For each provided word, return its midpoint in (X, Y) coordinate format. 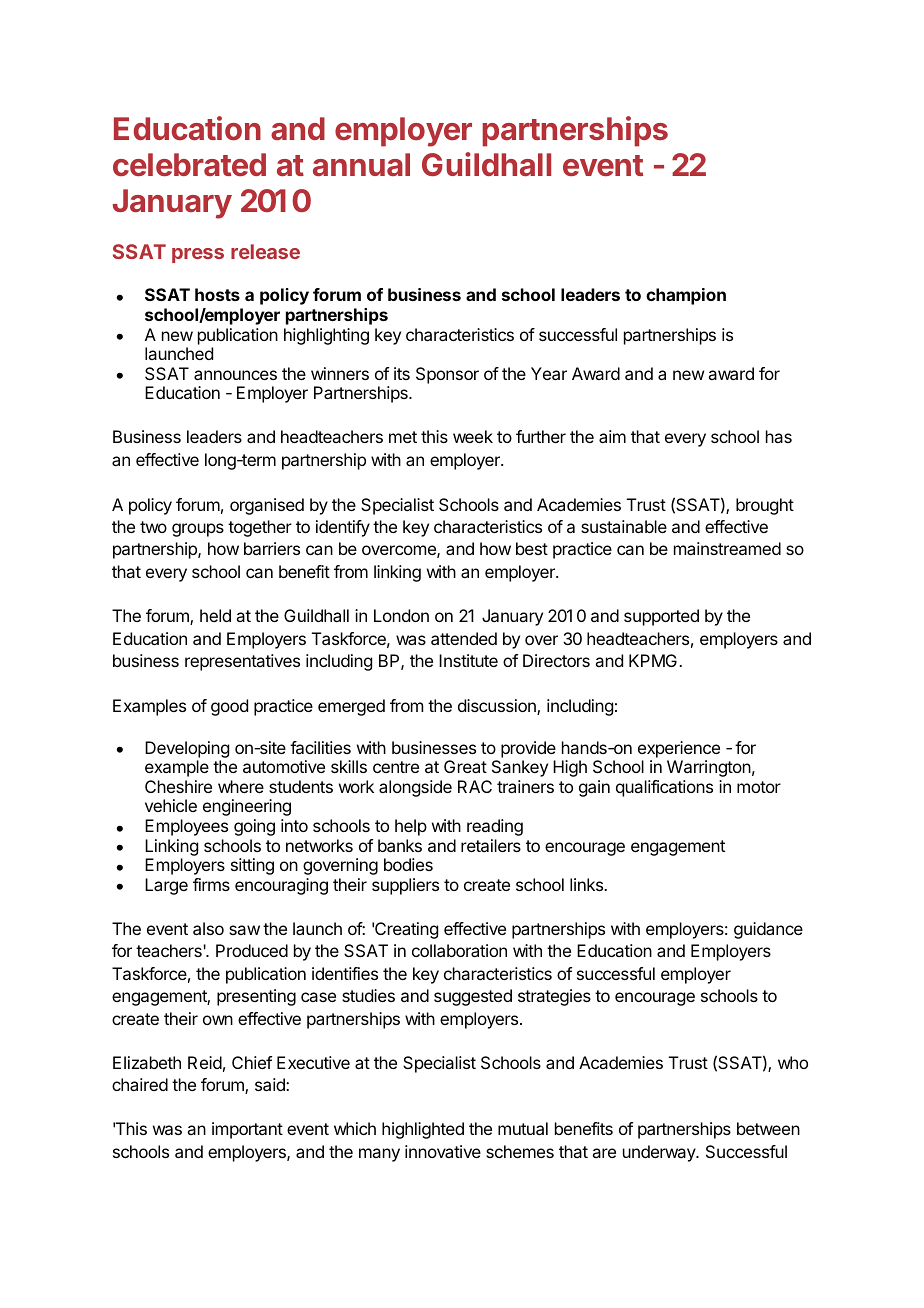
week (473, 436)
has (779, 436)
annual (361, 164)
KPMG (653, 660)
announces (235, 375)
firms (211, 884)
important (247, 1130)
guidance (768, 930)
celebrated (189, 164)
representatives (242, 662)
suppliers (405, 886)
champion (686, 296)
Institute (468, 660)
